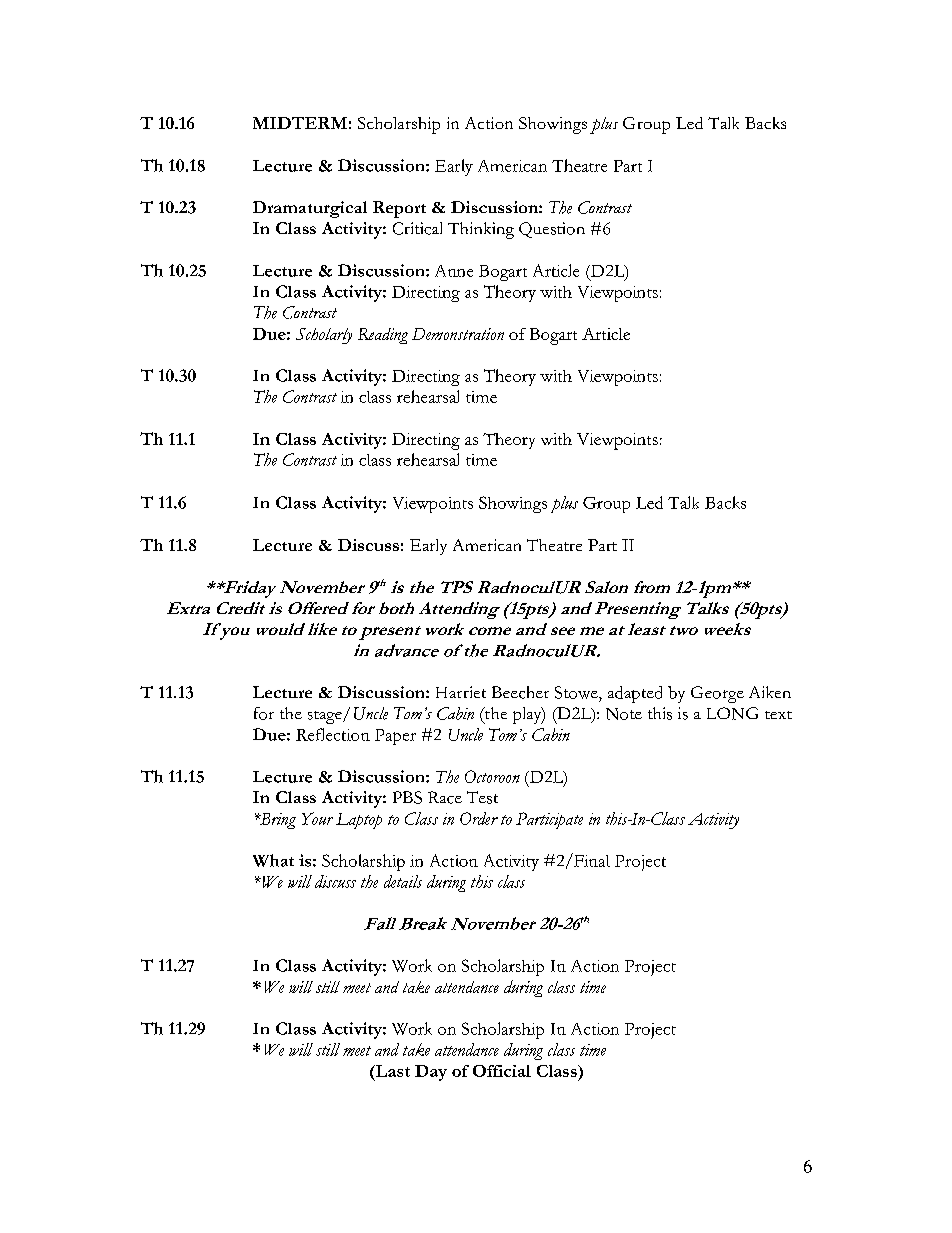  What do you see at coordinates (399, 209) in the image?
I see `Report` at bounding box center [399, 209].
